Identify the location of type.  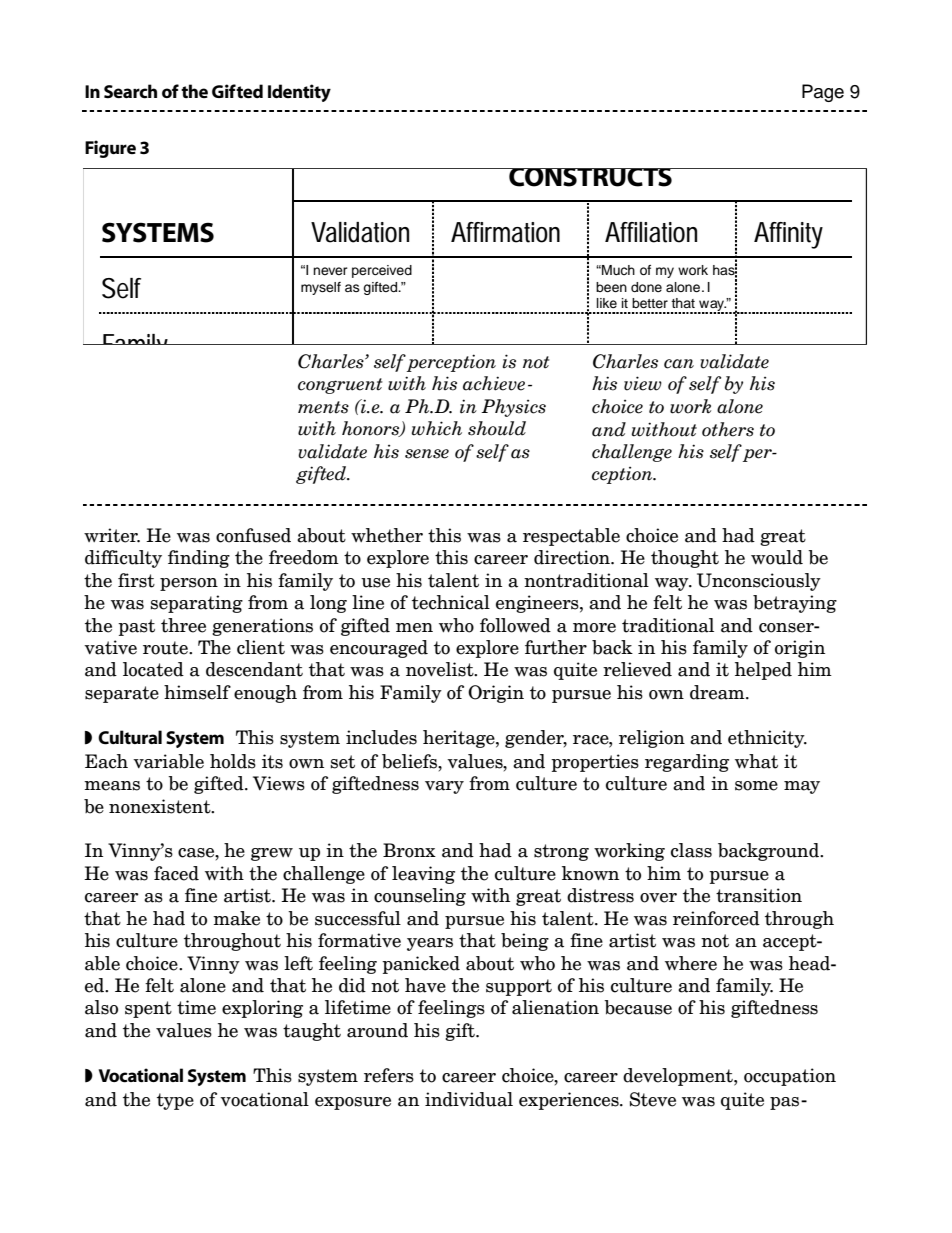
(175, 1101).
